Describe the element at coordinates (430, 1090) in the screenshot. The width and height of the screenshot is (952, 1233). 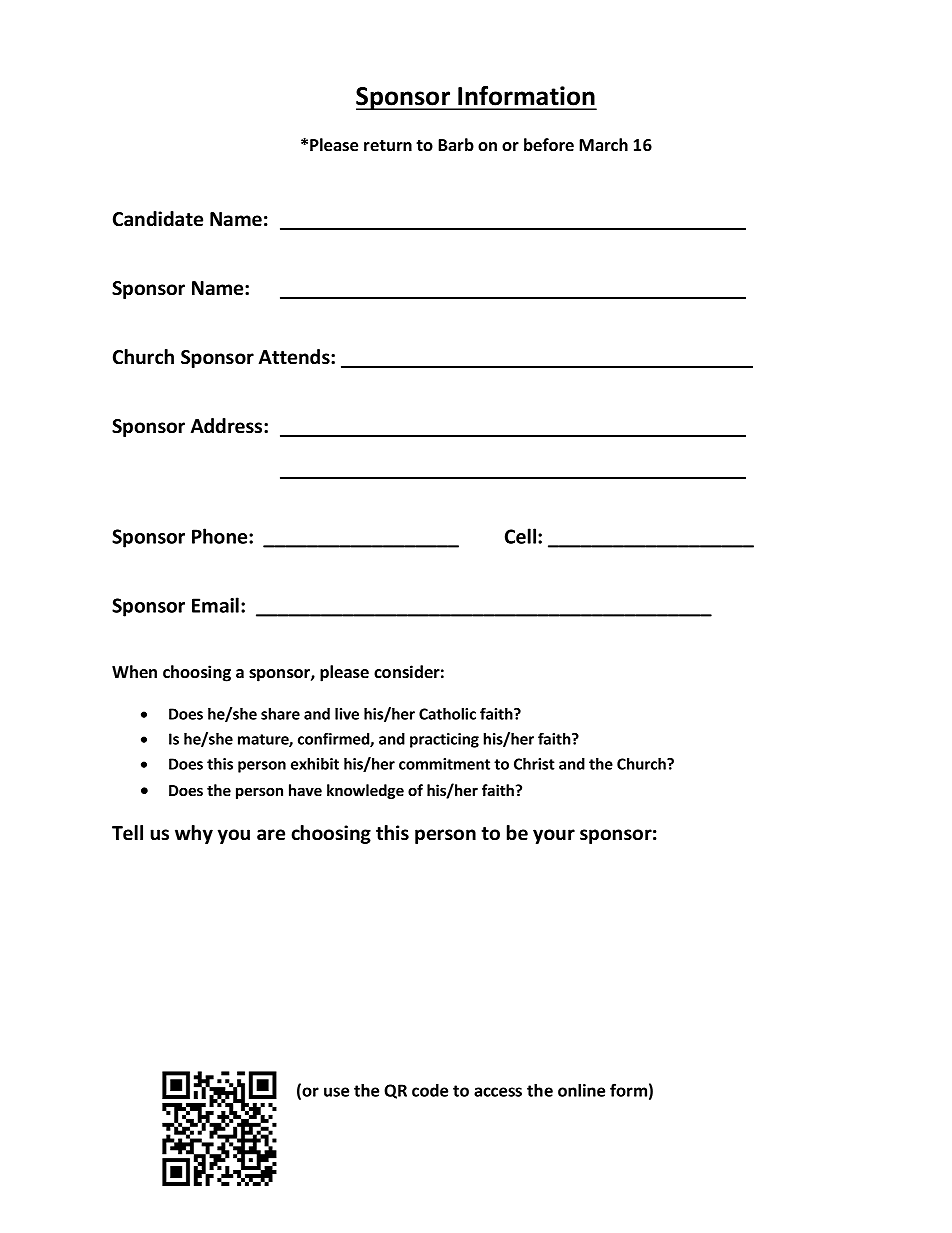
I see `code` at that location.
